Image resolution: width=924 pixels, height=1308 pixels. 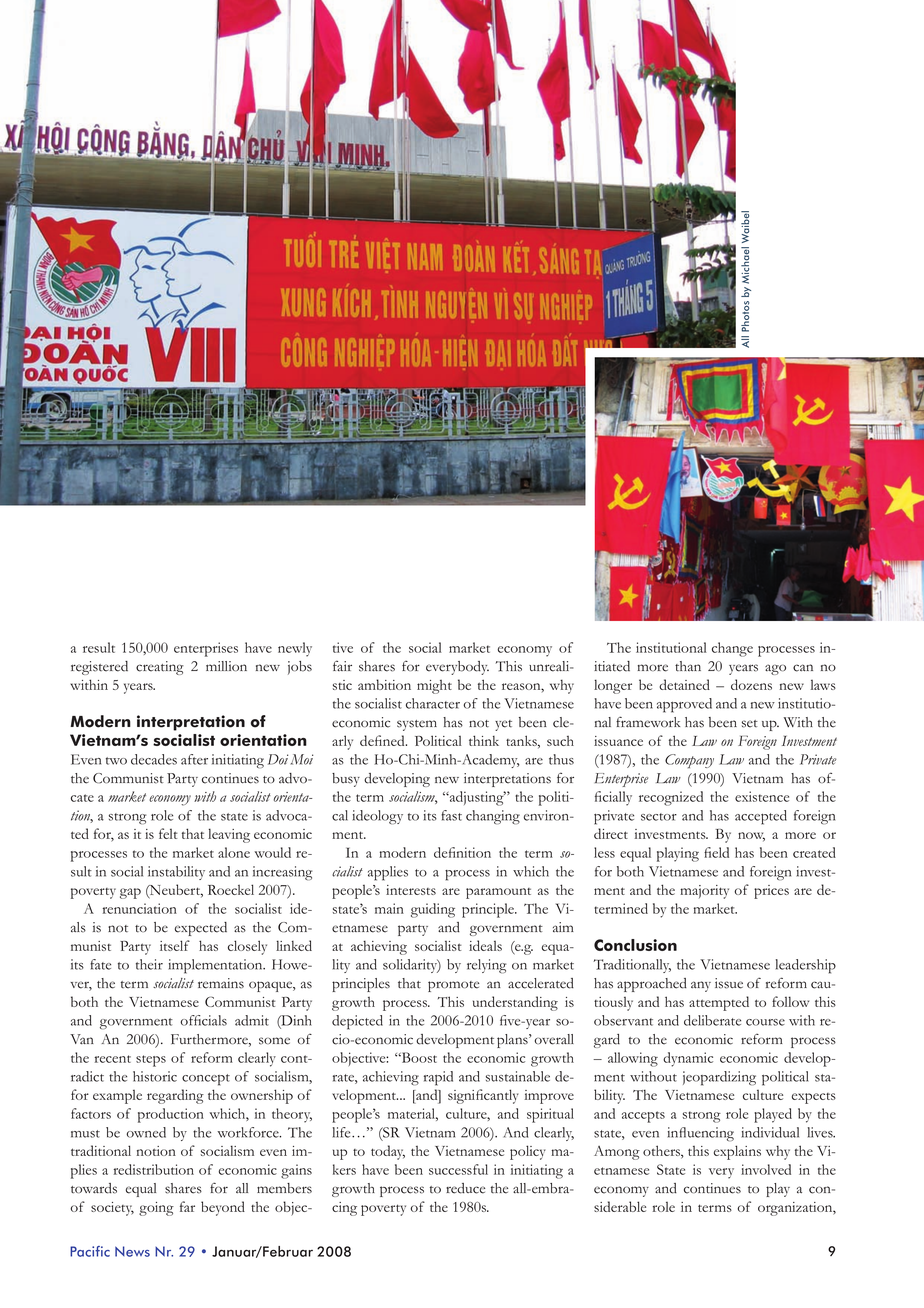 What do you see at coordinates (434, 687) in the screenshot?
I see `might` at bounding box center [434, 687].
